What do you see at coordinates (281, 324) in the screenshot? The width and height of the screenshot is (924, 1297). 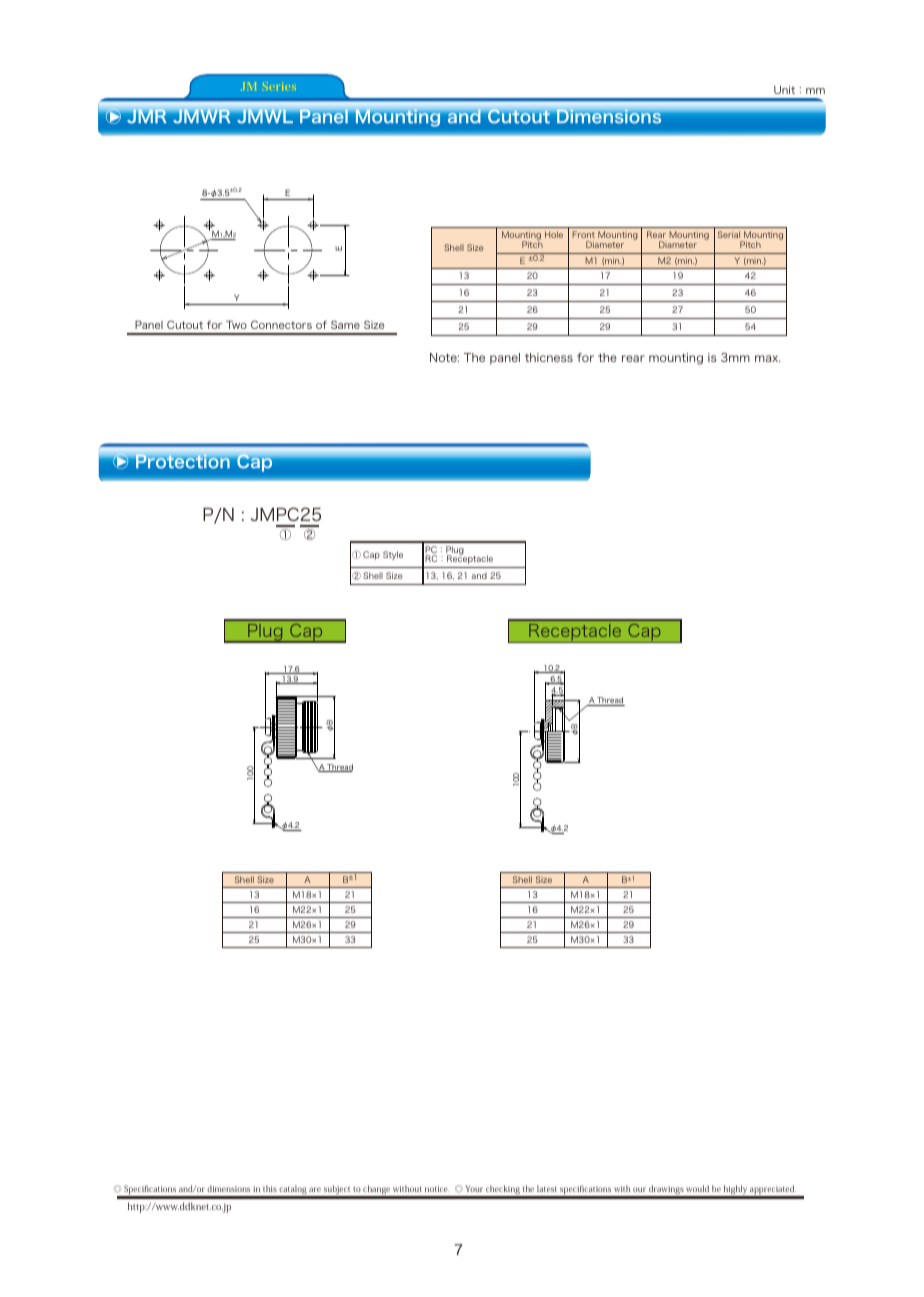 I see `Connectors` at bounding box center [281, 324].
